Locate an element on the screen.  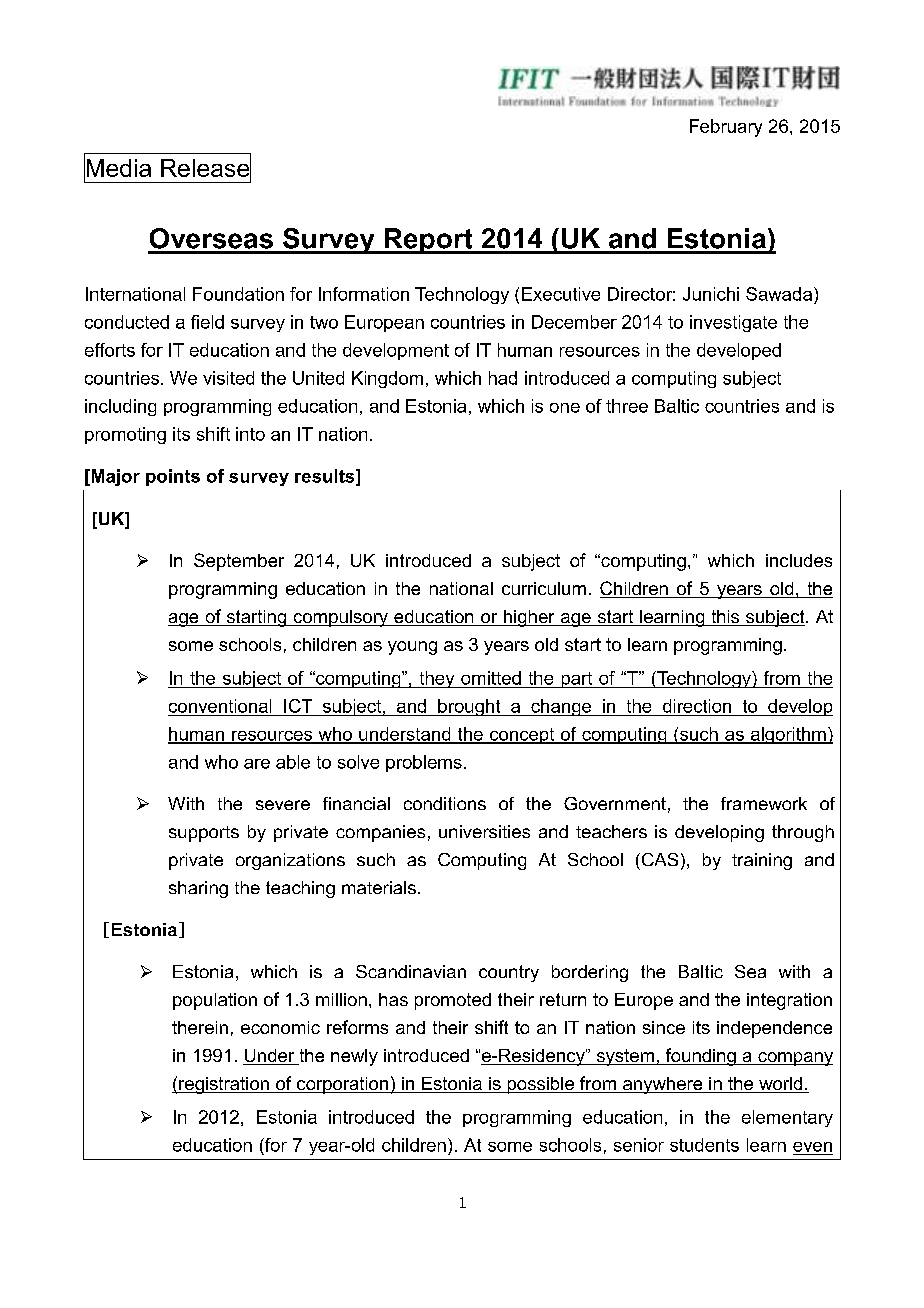
Report is located at coordinates (428, 241).
